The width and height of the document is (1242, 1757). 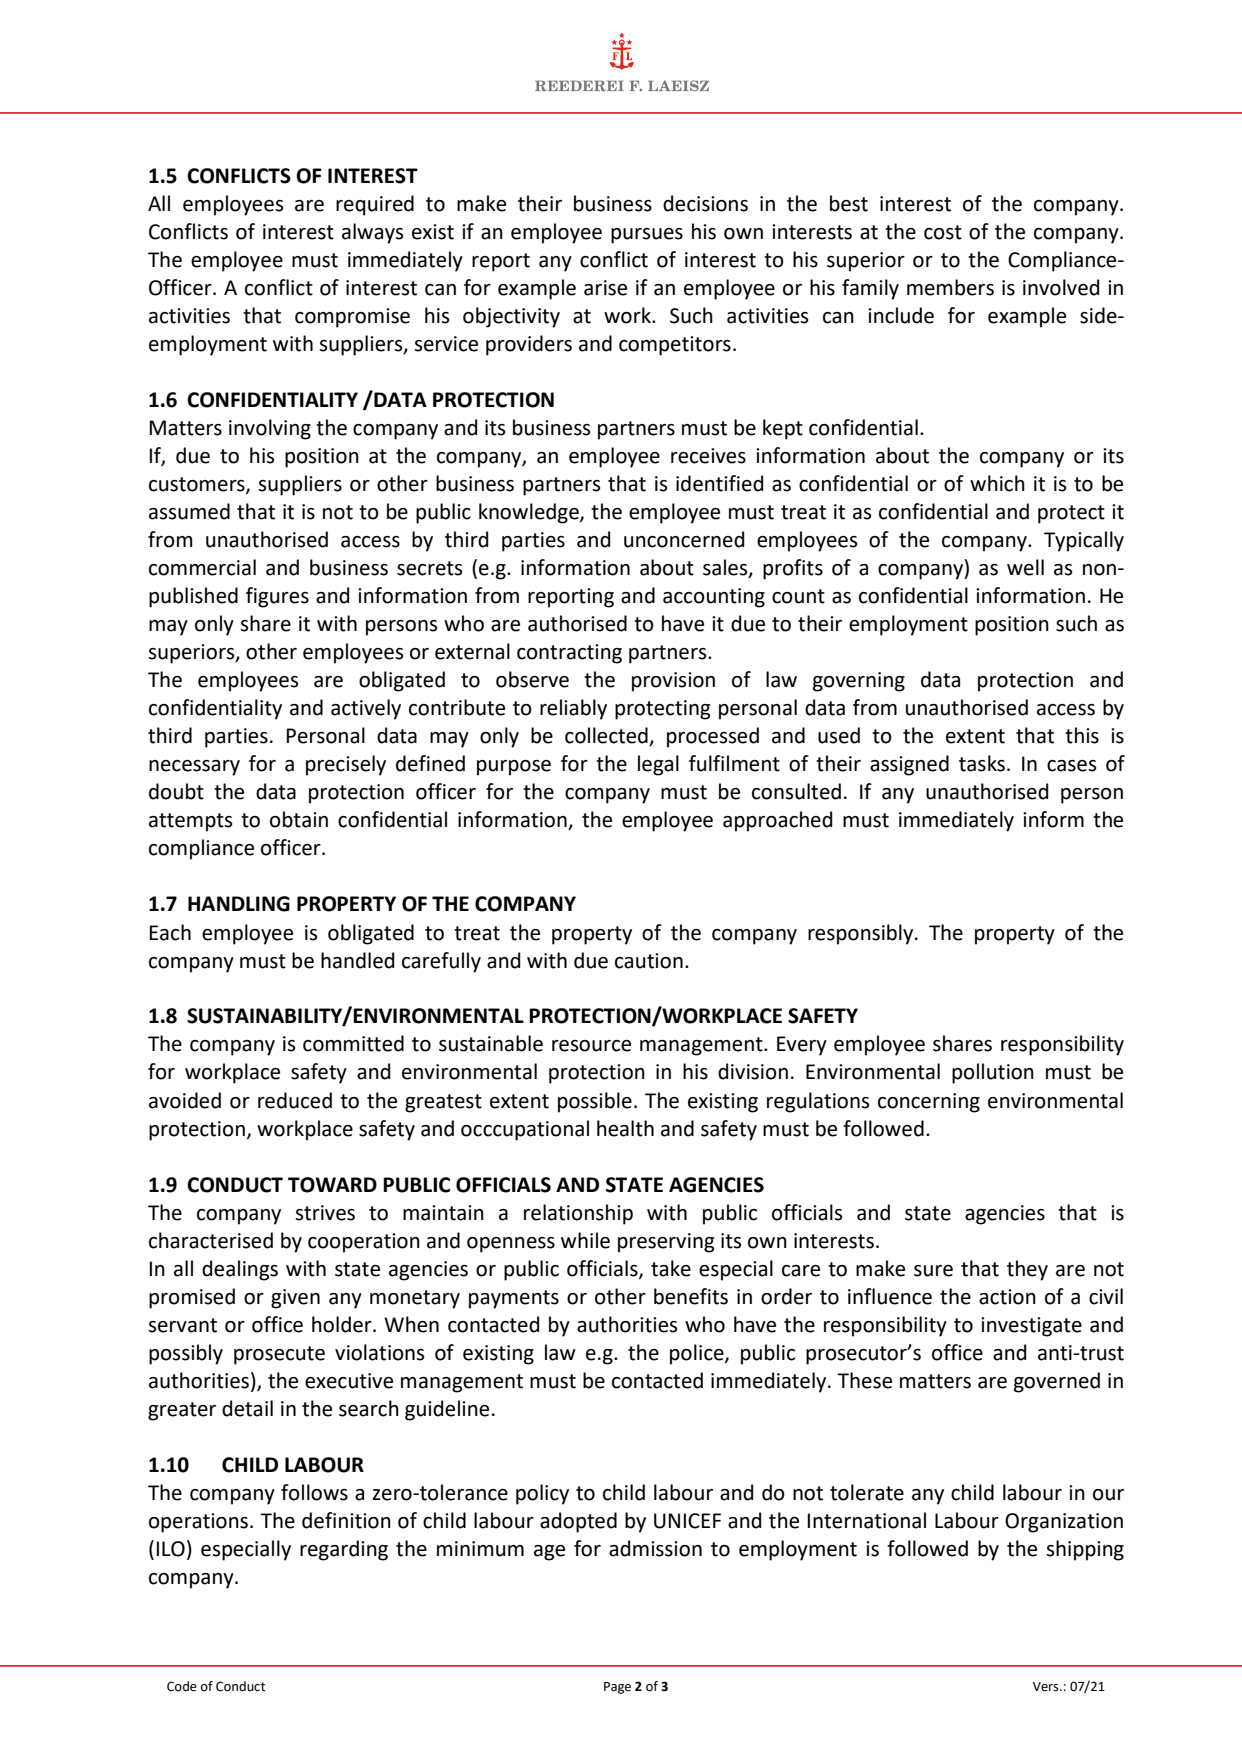 I want to click on cost, so click(x=943, y=232).
